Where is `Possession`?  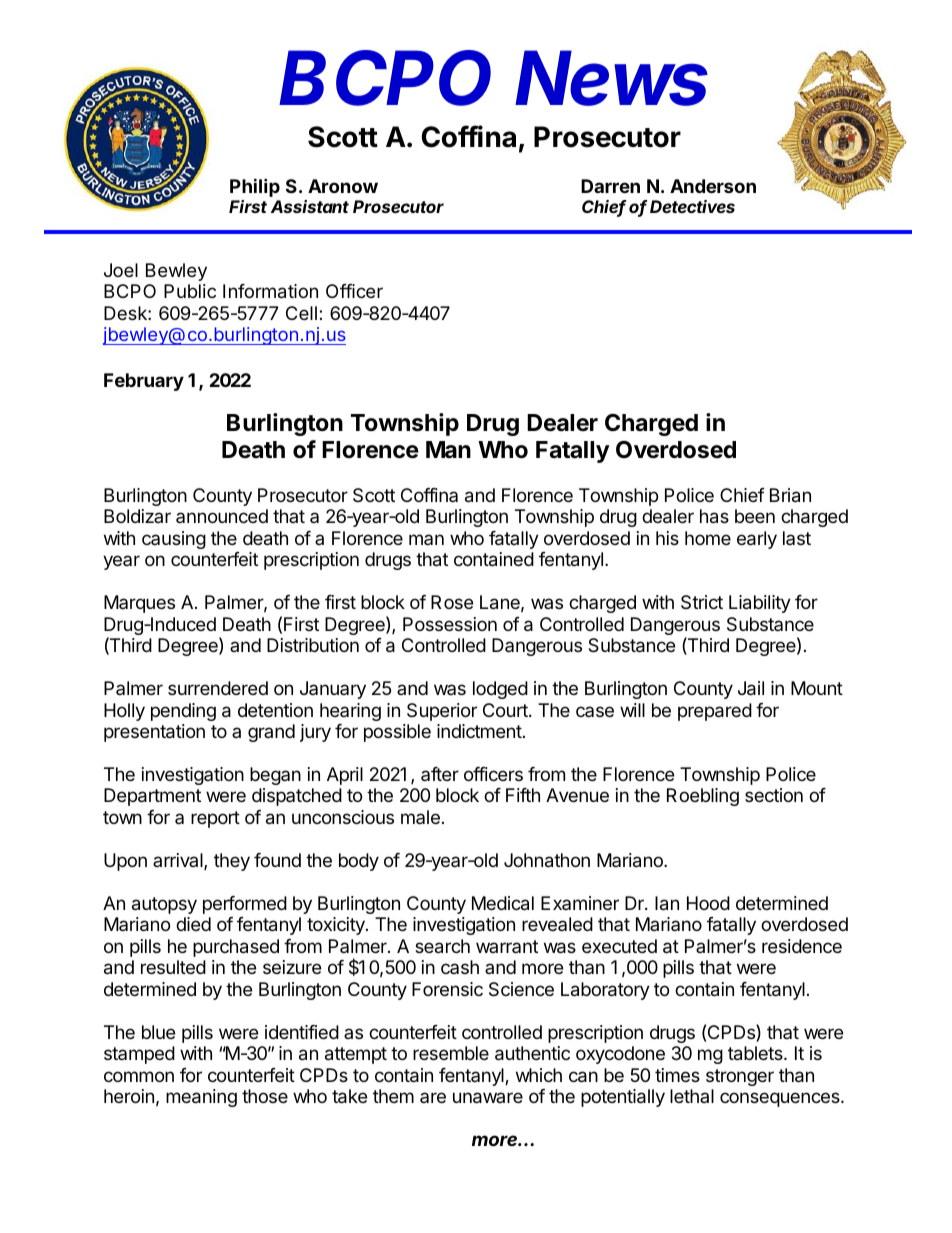
Possession is located at coordinates (450, 624).
